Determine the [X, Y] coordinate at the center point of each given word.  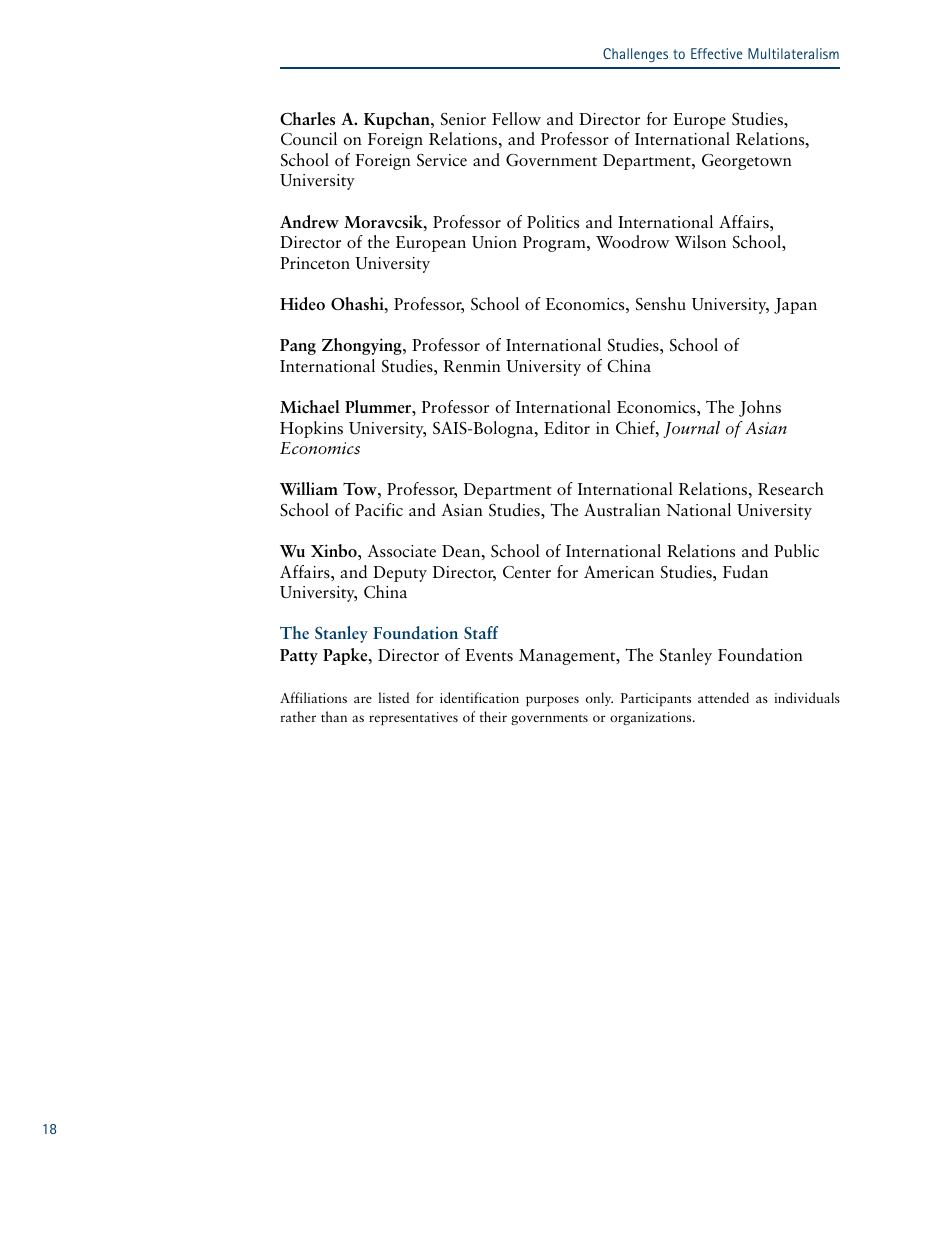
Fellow [516, 118]
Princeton [315, 263]
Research [791, 489]
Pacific [379, 510]
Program [555, 244]
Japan [795, 306]
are [363, 699]
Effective [716, 53]
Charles [307, 119]
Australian [622, 509]
